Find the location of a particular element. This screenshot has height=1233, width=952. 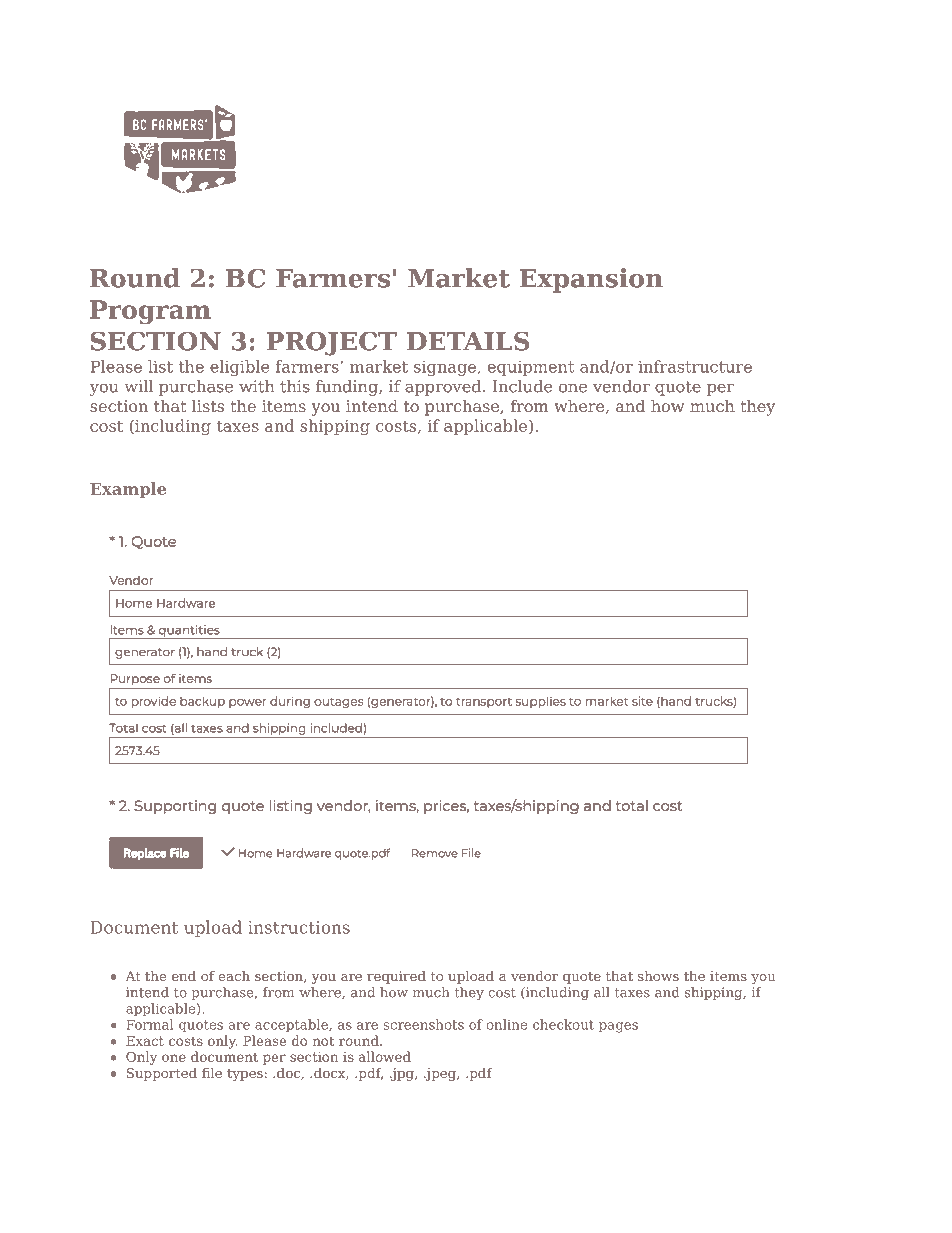

DETAILS is located at coordinates (468, 341).
